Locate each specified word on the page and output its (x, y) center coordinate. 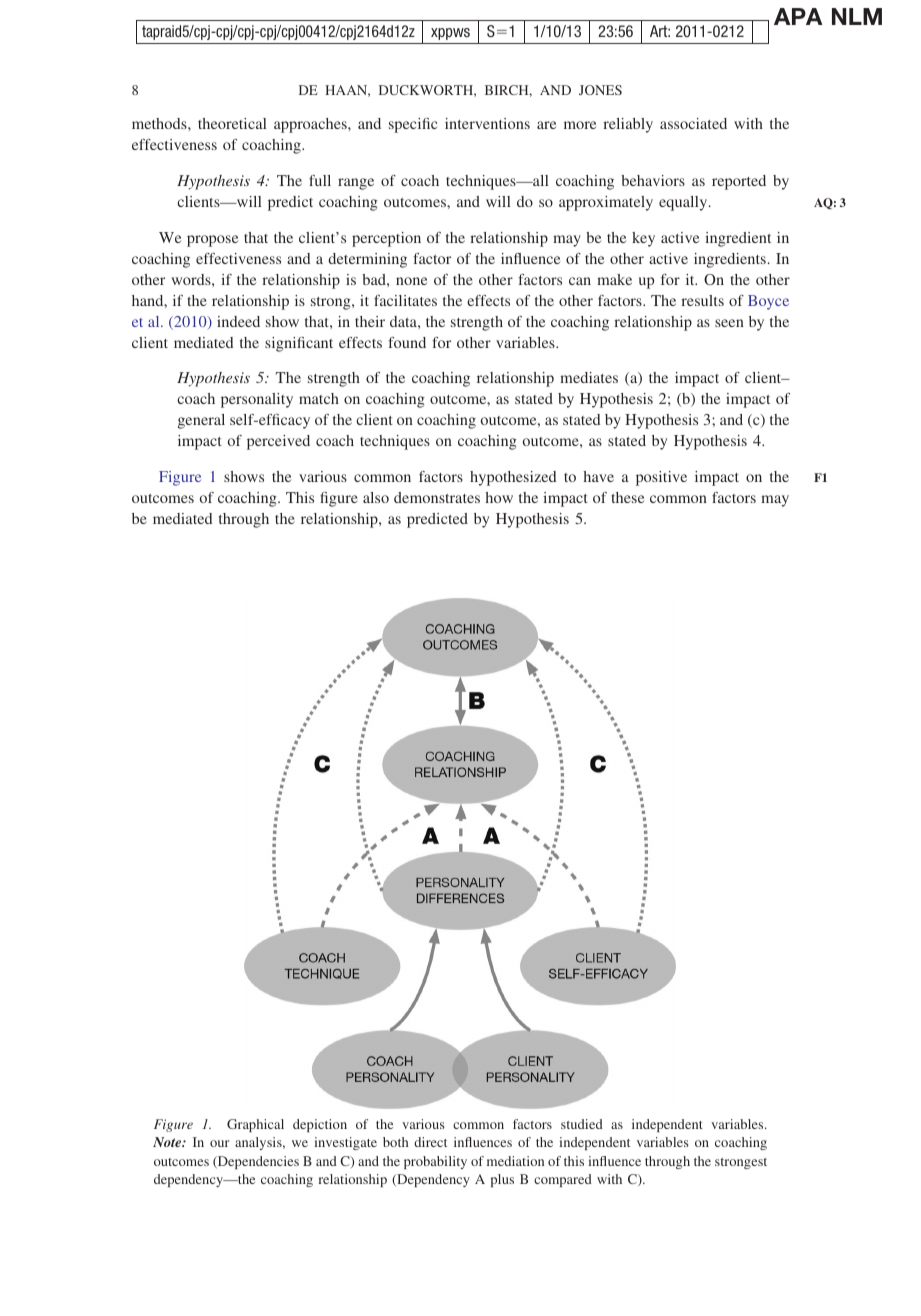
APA (798, 16)
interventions (487, 123)
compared (563, 1180)
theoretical (232, 123)
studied (582, 1124)
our (219, 1143)
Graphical (255, 1125)
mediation (515, 1161)
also (376, 497)
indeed (238, 321)
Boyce (768, 302)
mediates (589, 377)
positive (661, 478)
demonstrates (437, 497)
